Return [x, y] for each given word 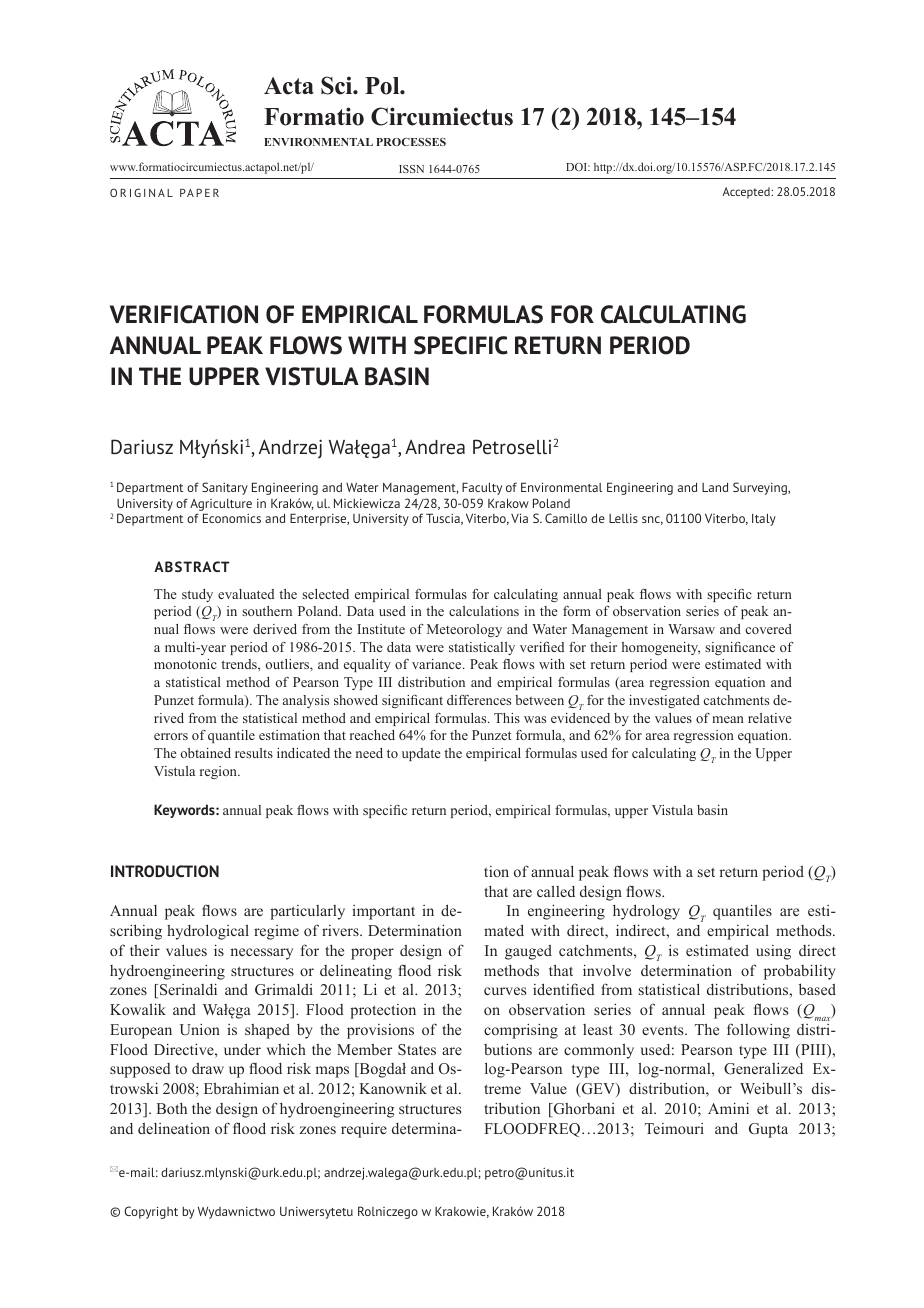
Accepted [747, 193]
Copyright [151, 1212]
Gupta [768, 1130]
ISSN [411, 169]
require [364, 1130]
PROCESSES [411, 142]
